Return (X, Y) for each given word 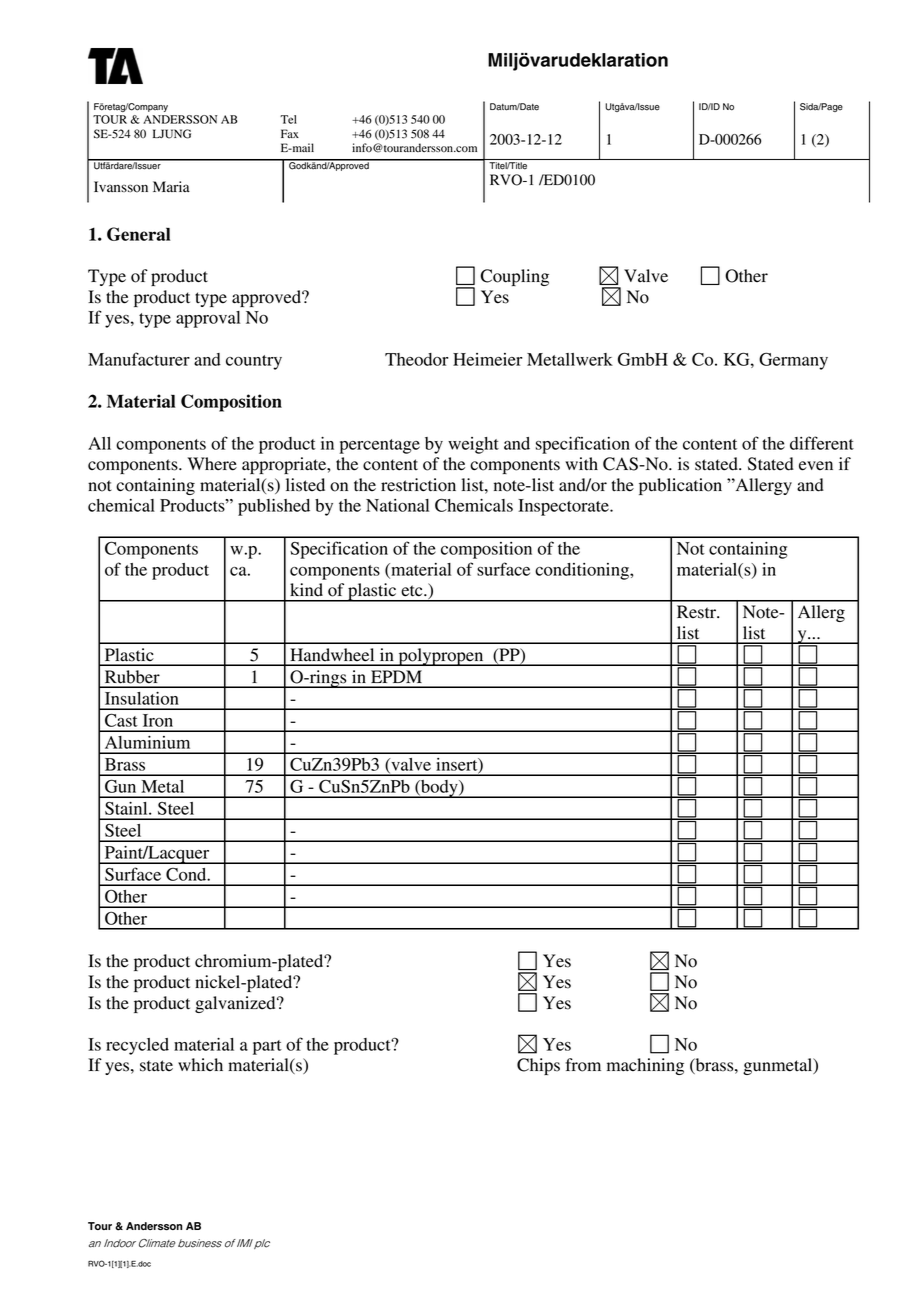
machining (645, 1066)
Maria (171, 186)
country (254, 362)
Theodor (416, 359)
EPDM (396, 676)
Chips (538, 1066)
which (200, 1064)
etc (413, 591)
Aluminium (147, 742)
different (822, 443)
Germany (793, 361)
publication (680, 486)
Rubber (132, 677)
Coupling (514, 277)
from (583, 1065)
